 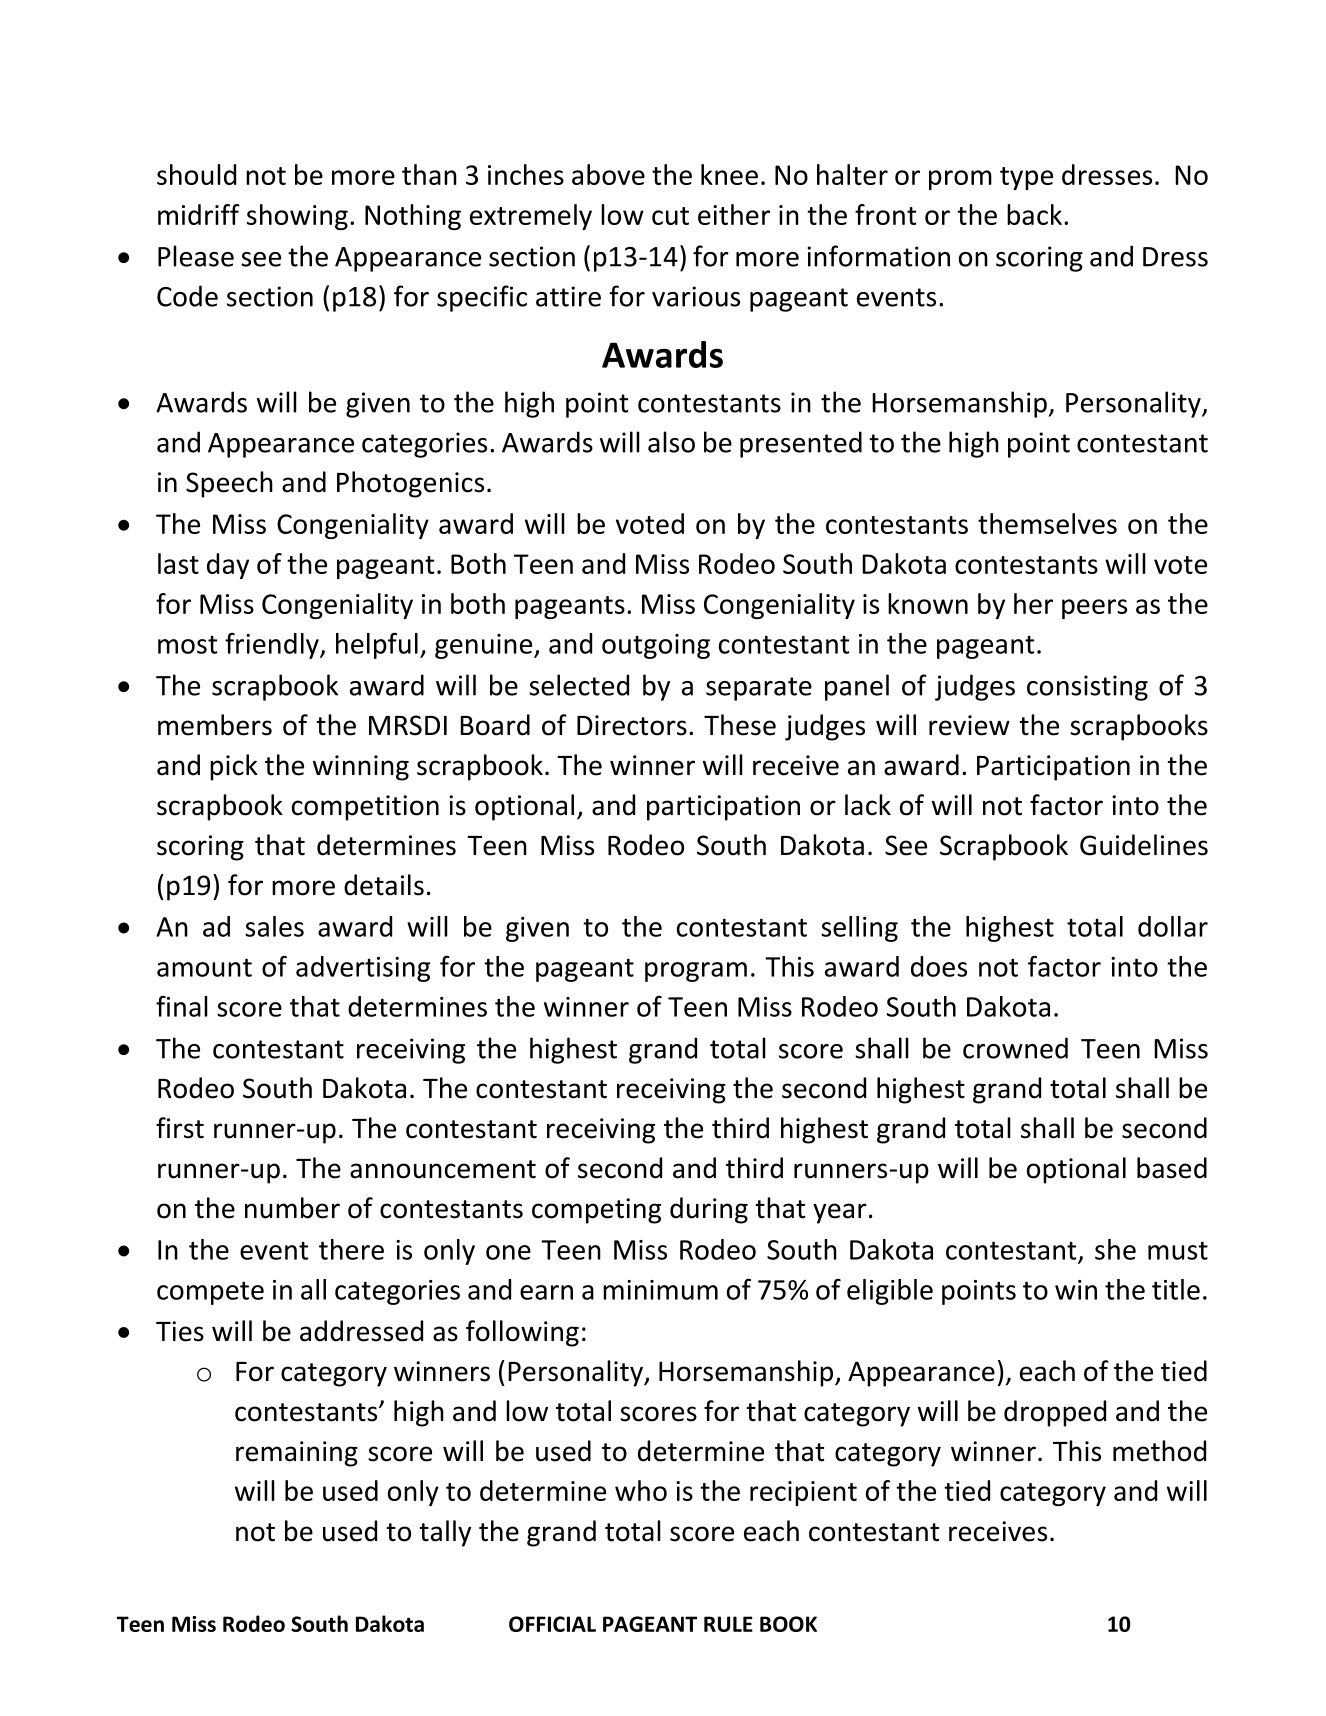 What do you see at coordinates (292, 1208) in the screenshot?
I see `number` at bounding box center [292, 1208].
